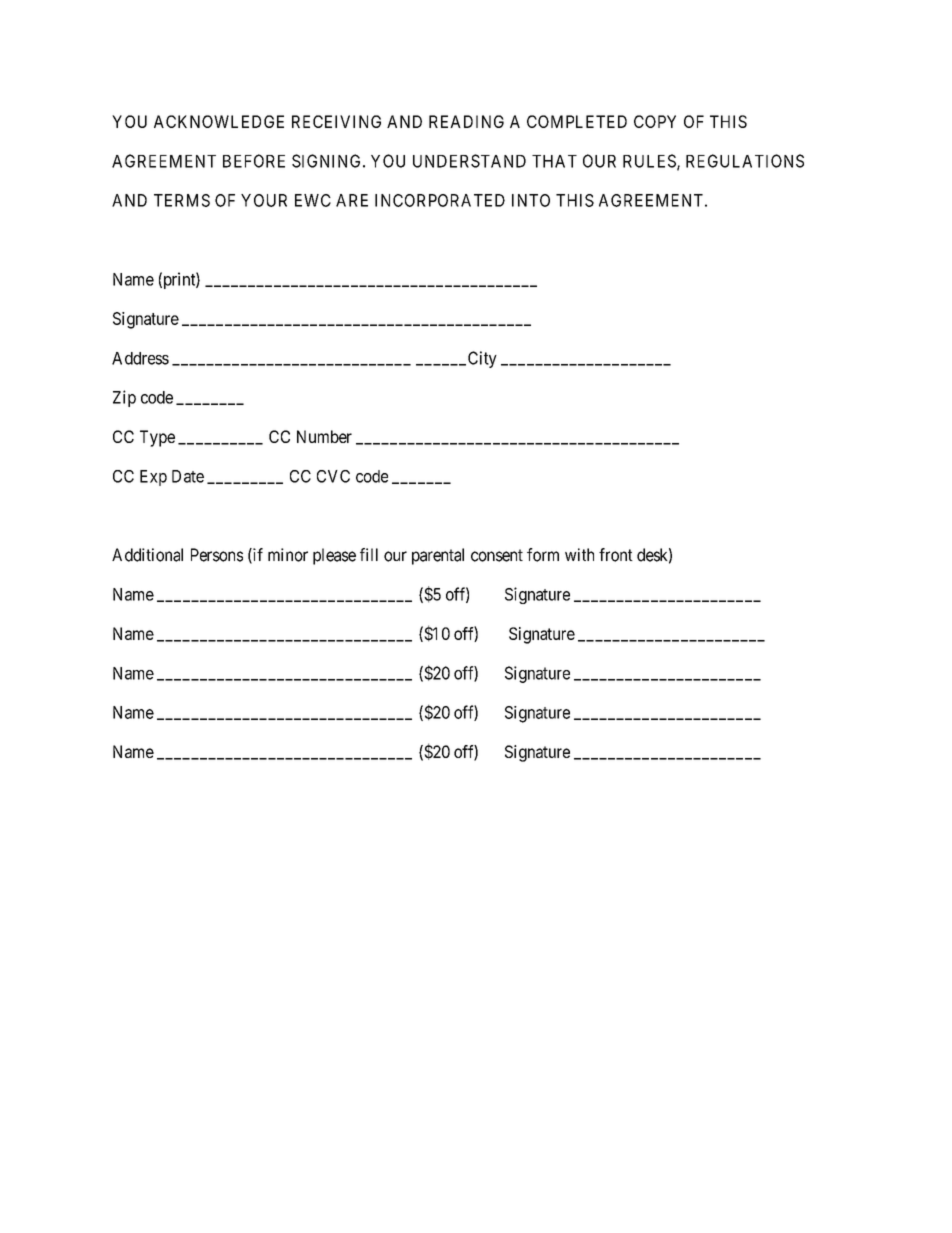 The width and height of the document is (952, 1233). I want to click on INTO, so click(531, 200).
